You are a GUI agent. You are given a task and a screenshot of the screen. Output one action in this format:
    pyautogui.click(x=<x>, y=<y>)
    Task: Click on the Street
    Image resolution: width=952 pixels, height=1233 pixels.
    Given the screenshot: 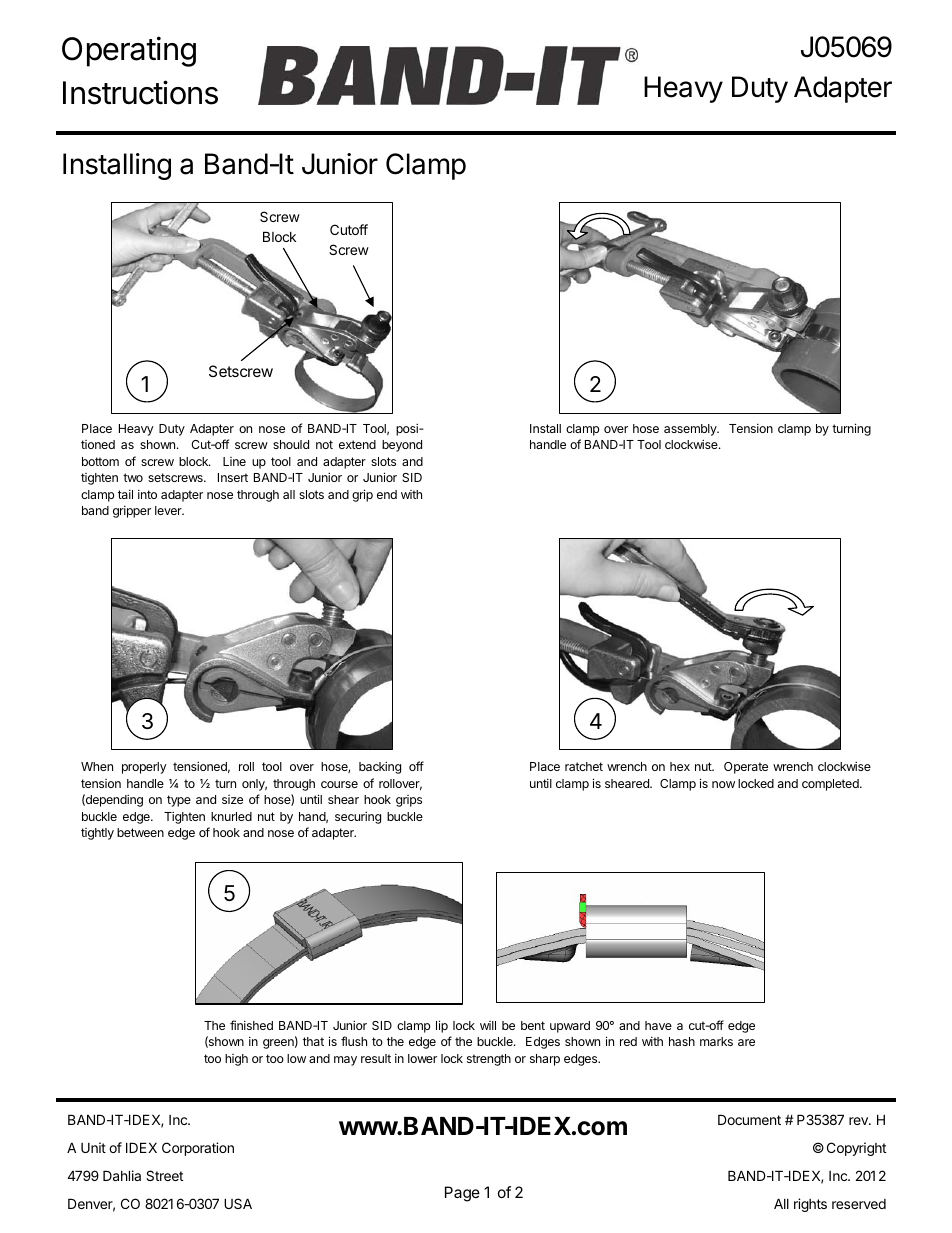 What is the action you would take?
    pyautogui.click(x=164, y=1175)
